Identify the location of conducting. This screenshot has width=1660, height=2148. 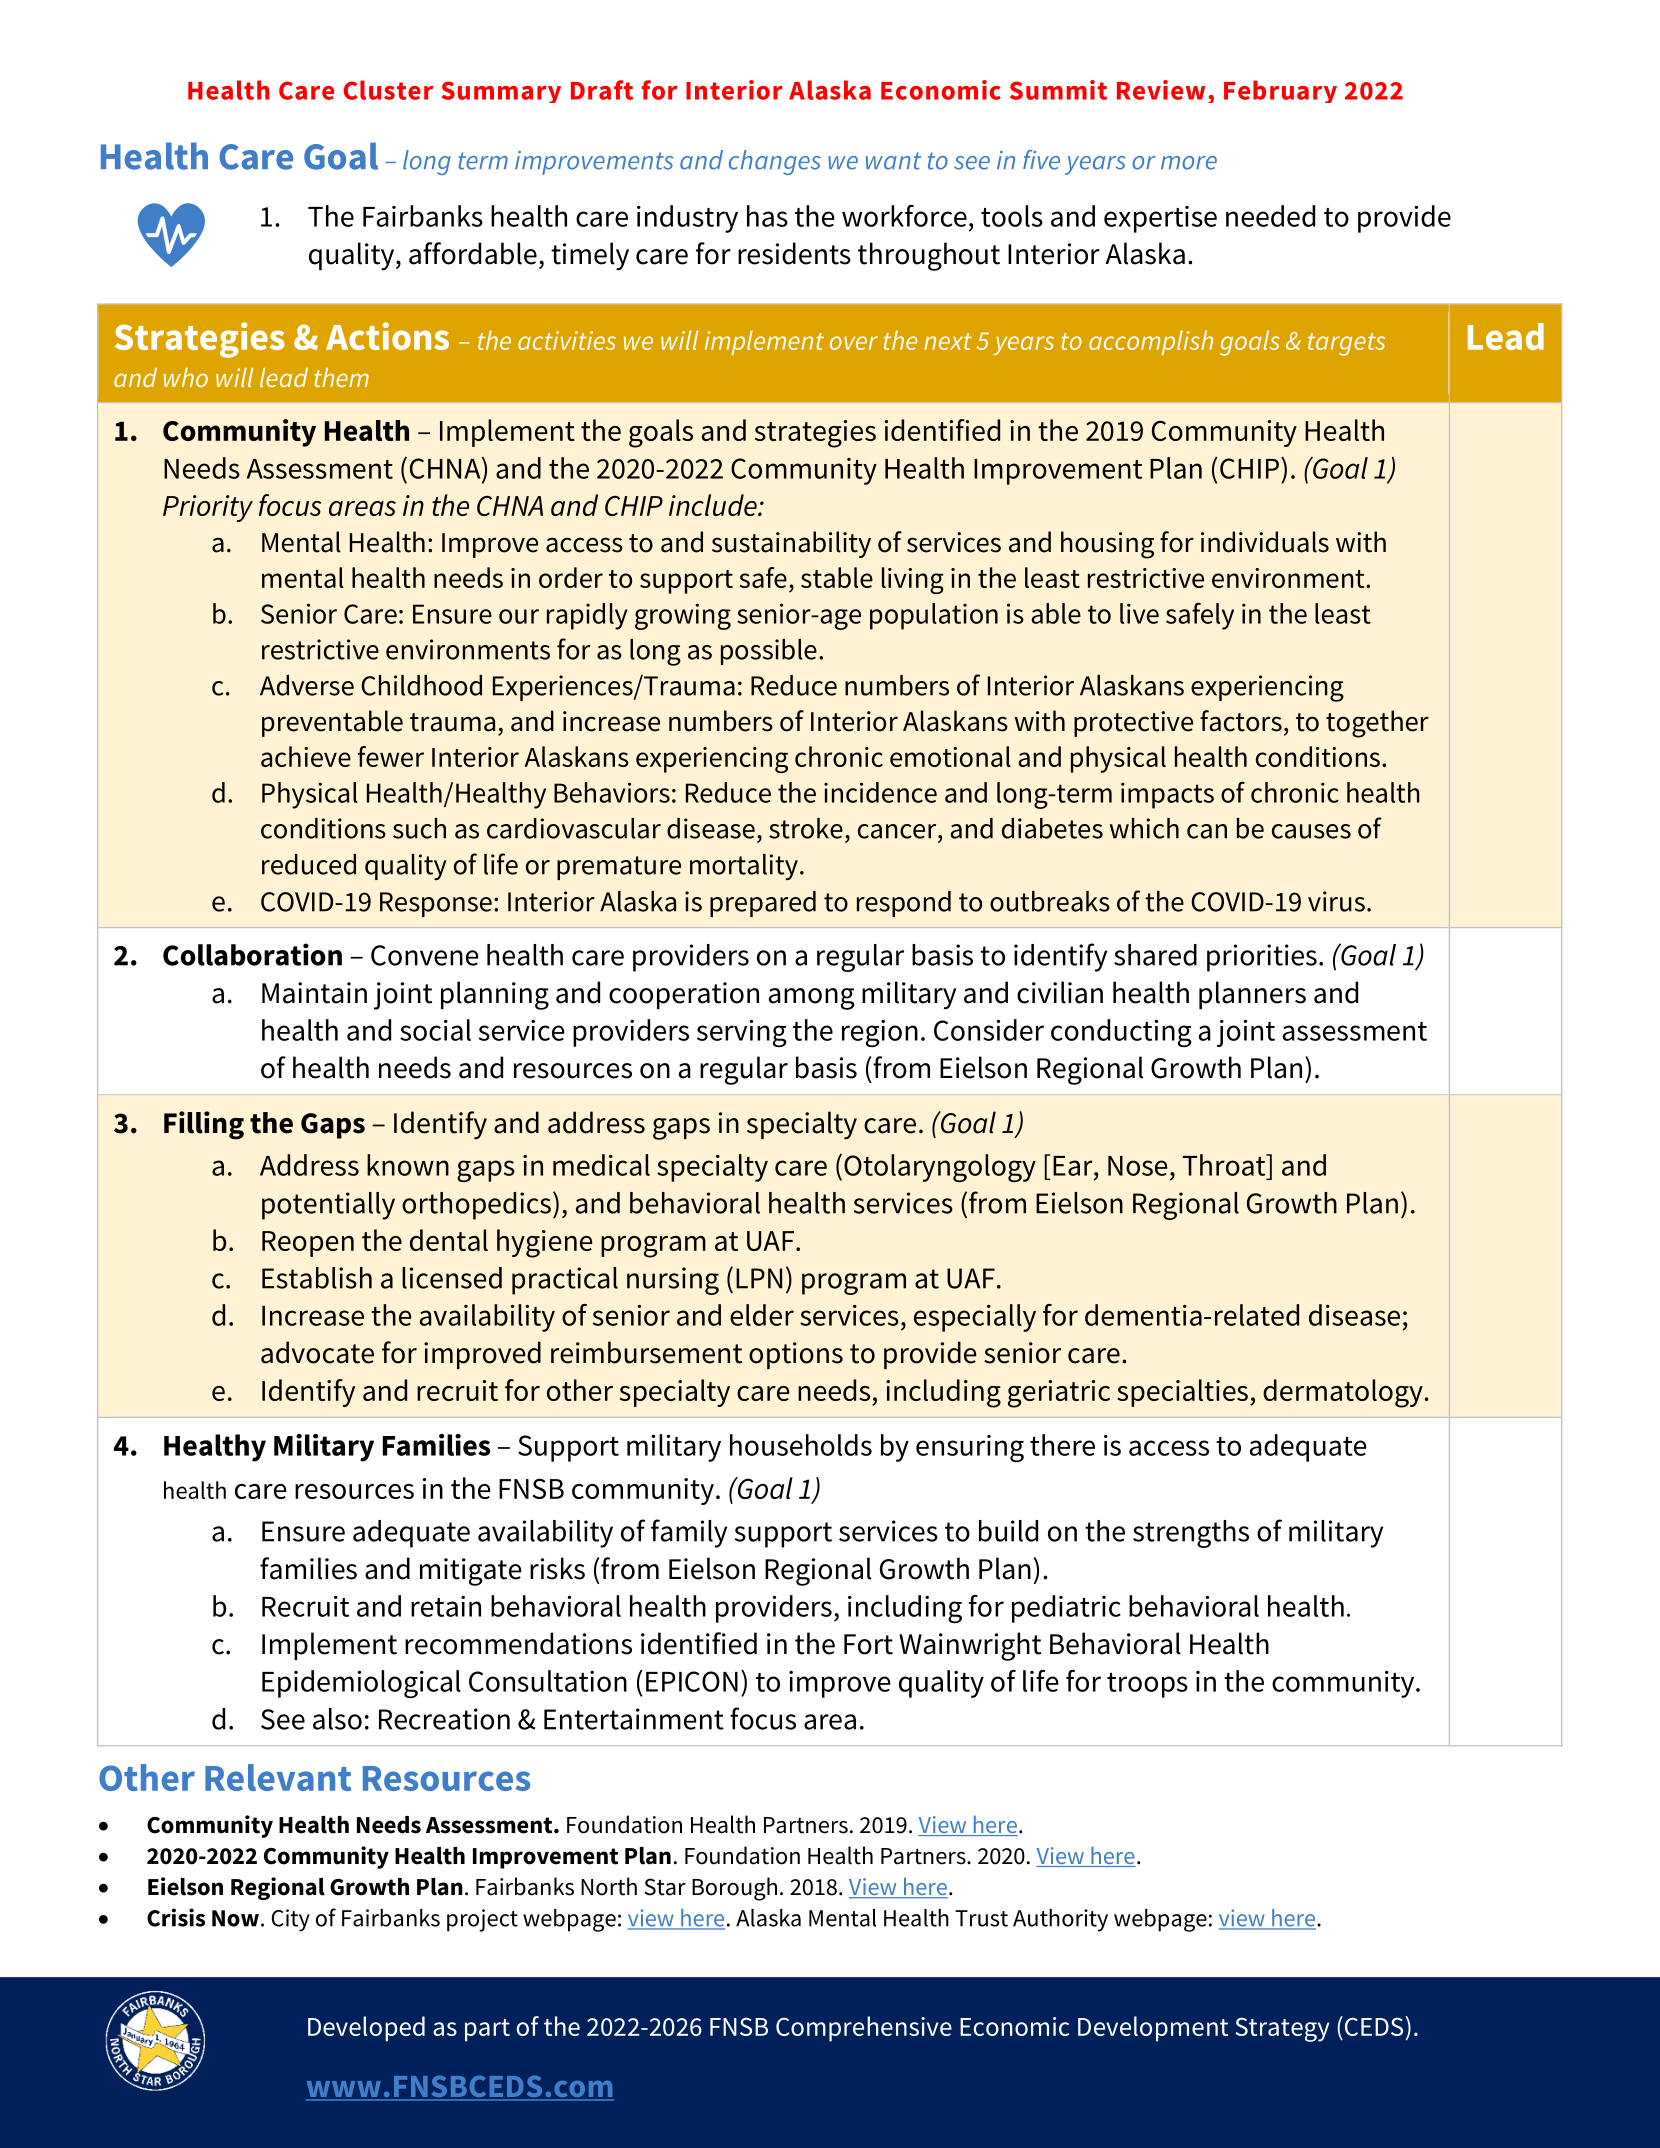
(1121, 1033).
